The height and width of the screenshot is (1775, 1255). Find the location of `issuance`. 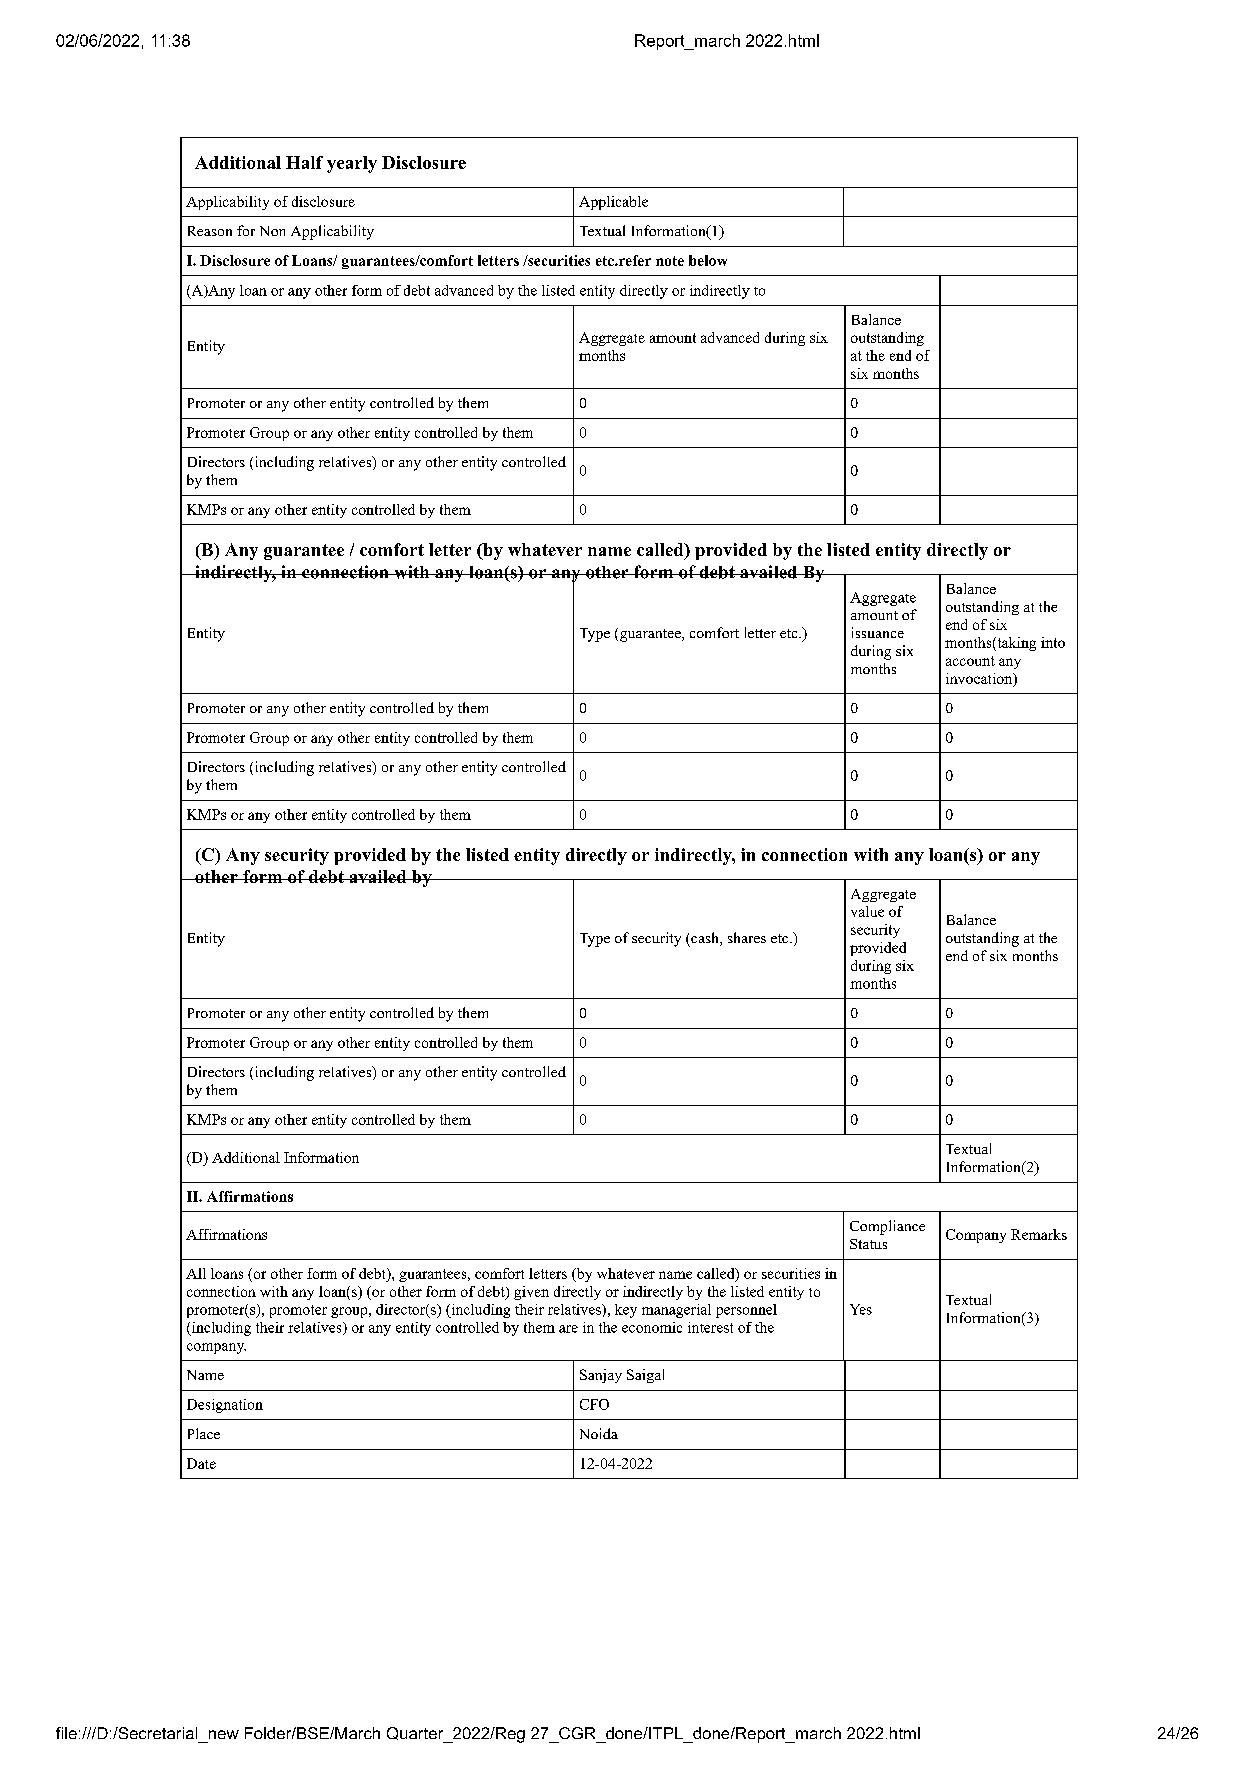

issuance is located at coordinates (878, 632).
